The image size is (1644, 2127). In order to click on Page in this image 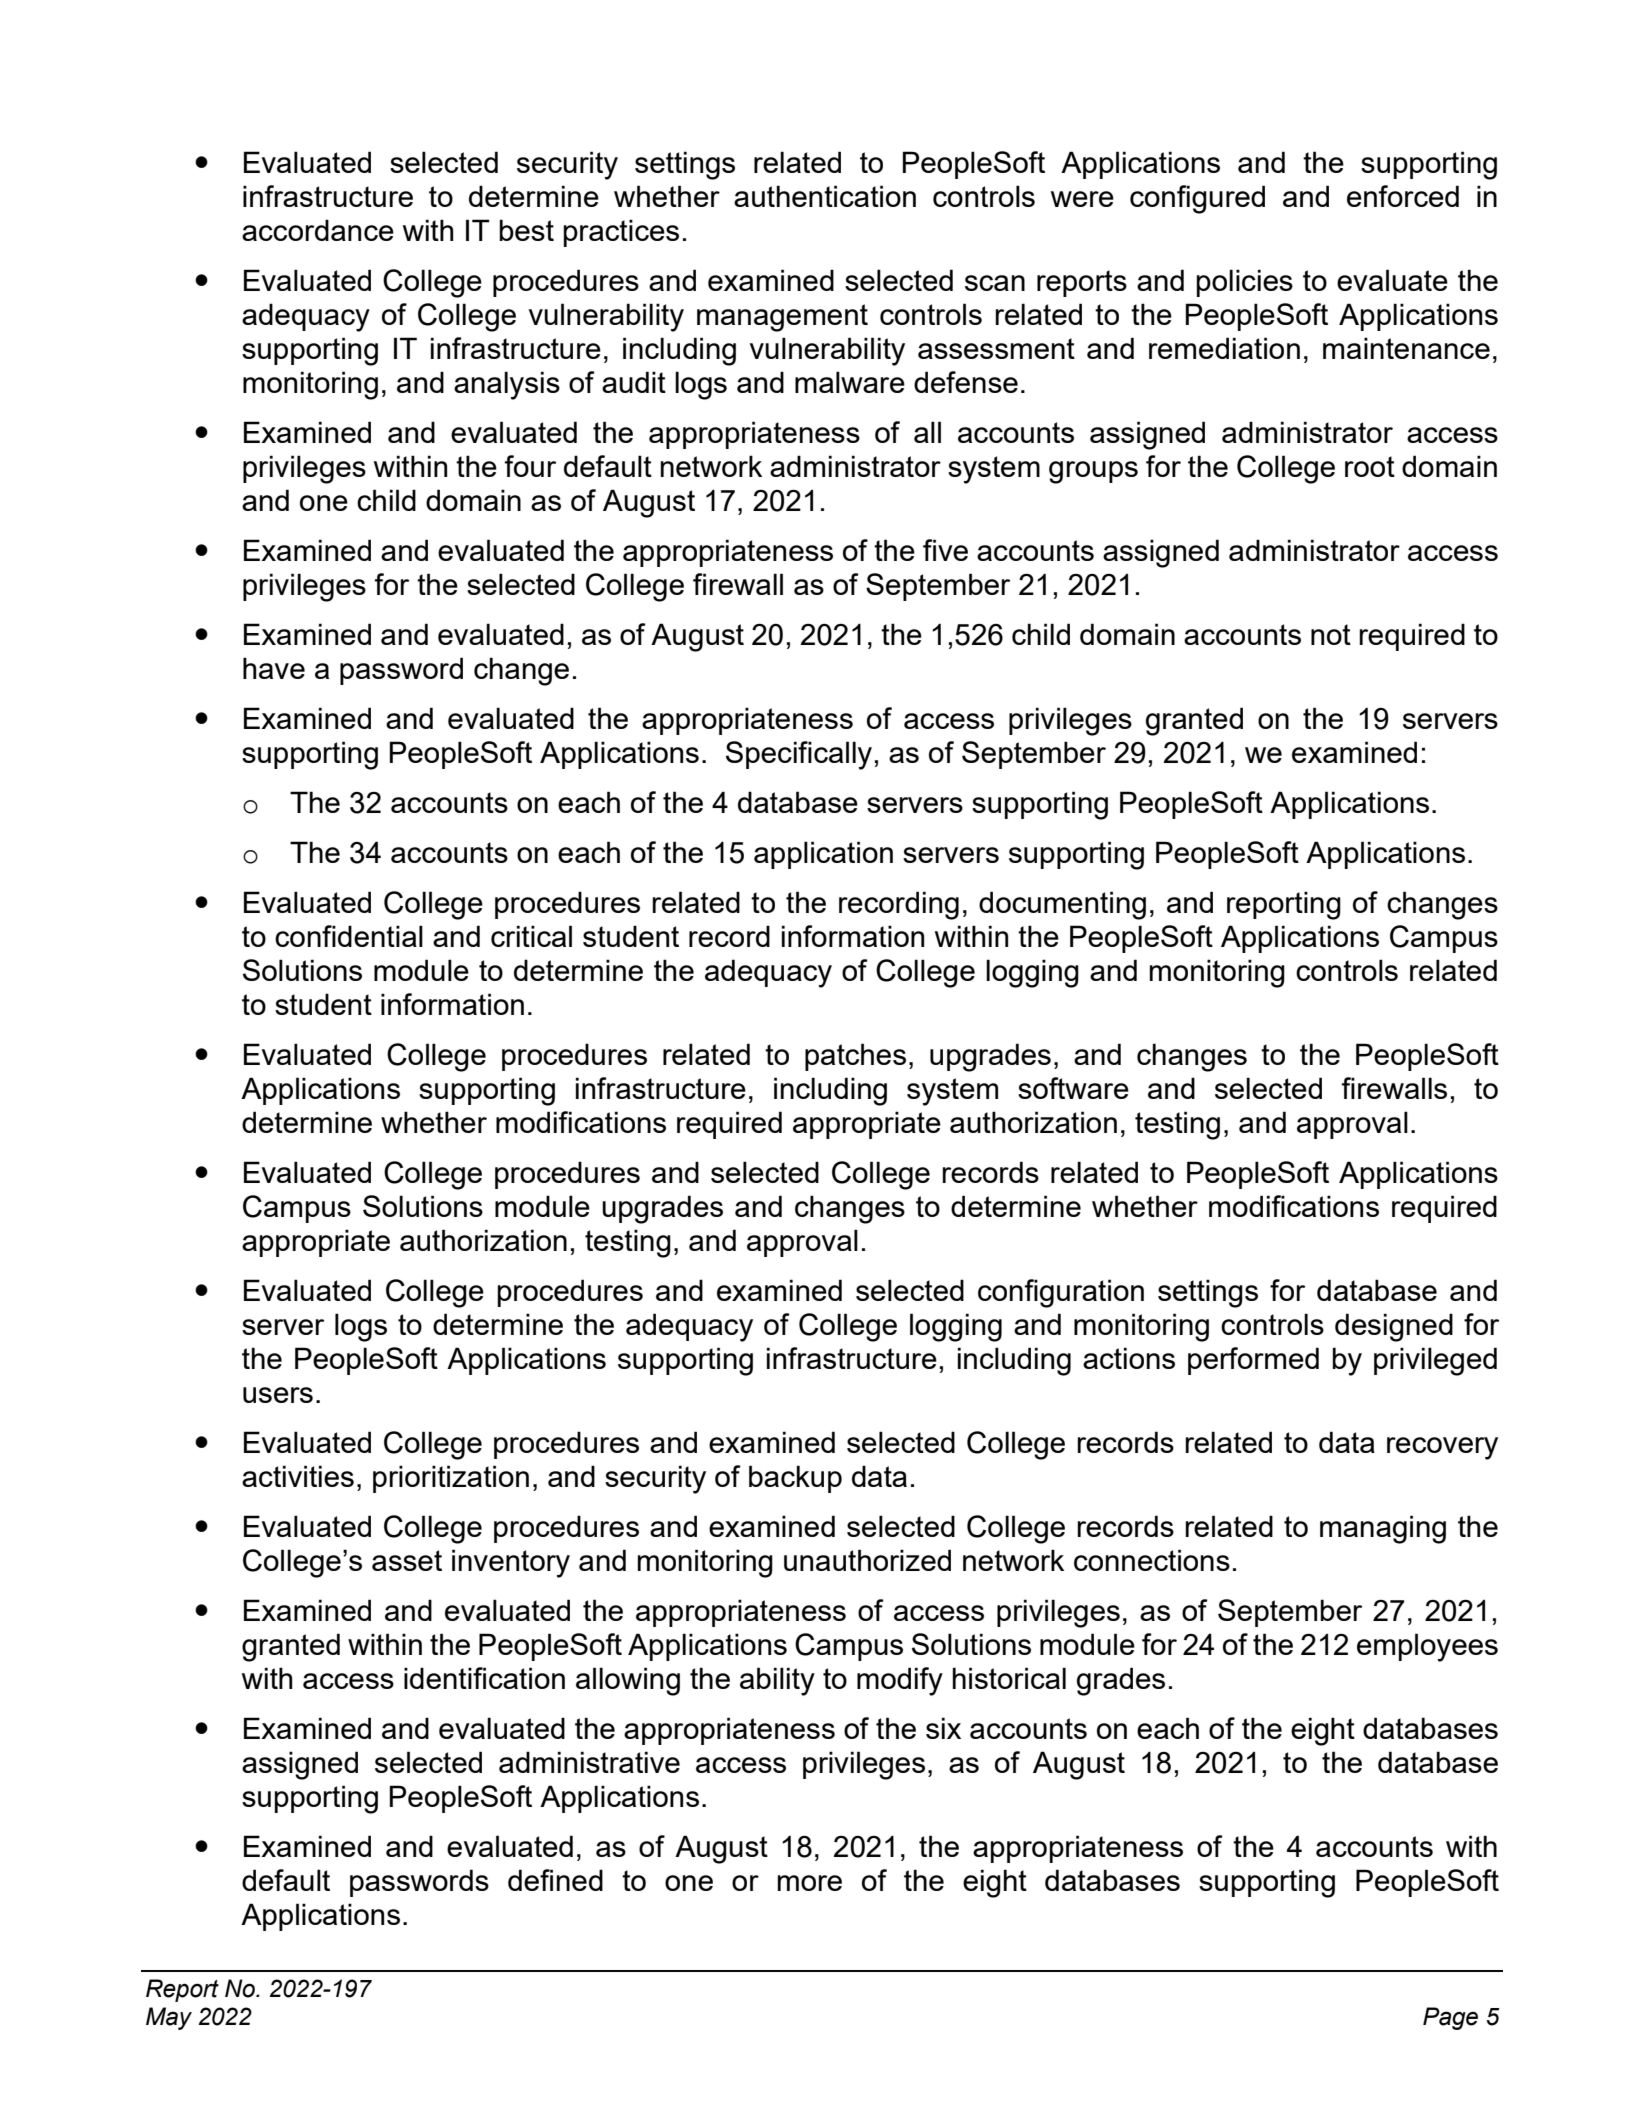, I will do `click(1450, 2018)`.
